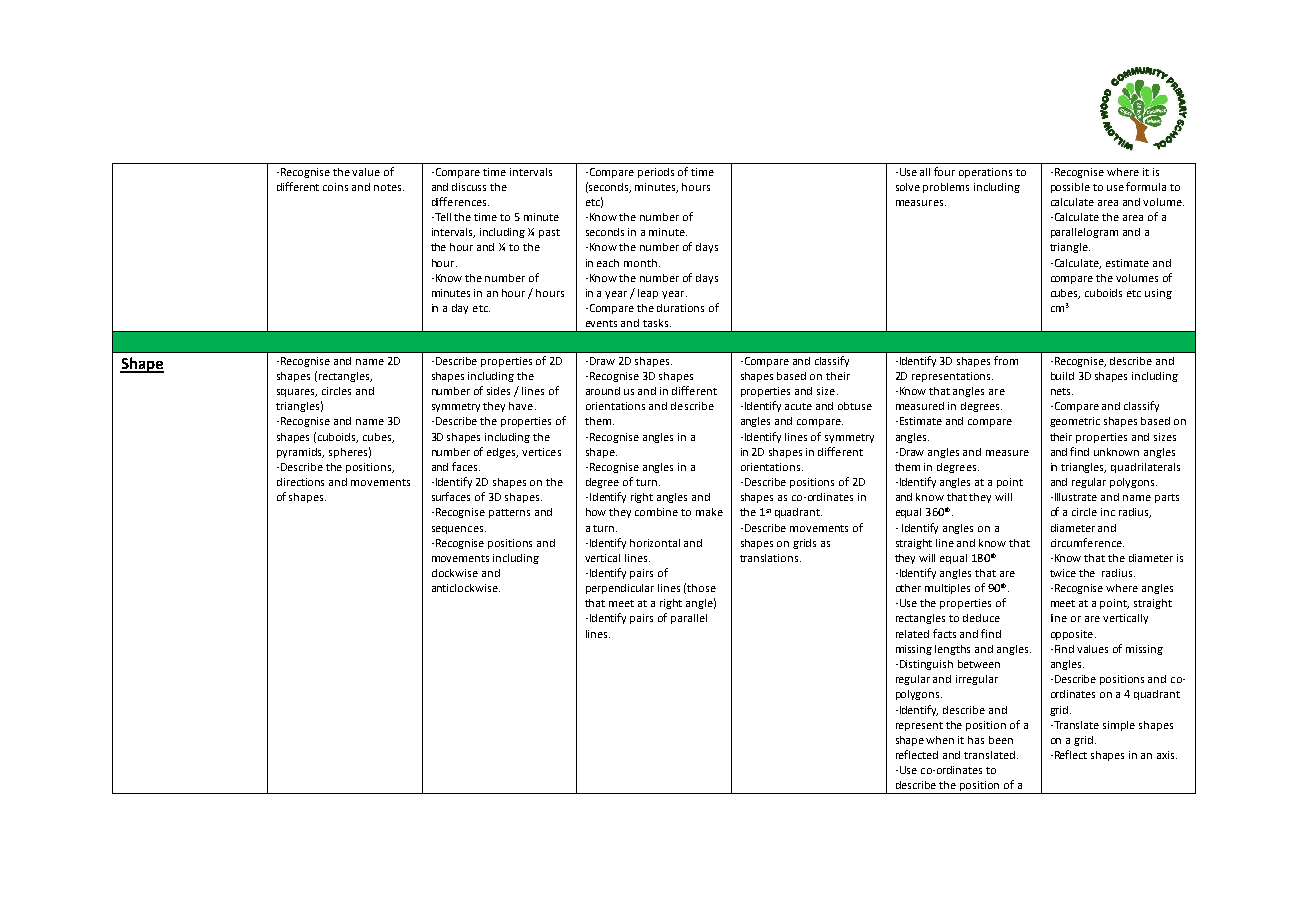 This image has width=1308, height=924. I want to click on when, so click(940, 740).
